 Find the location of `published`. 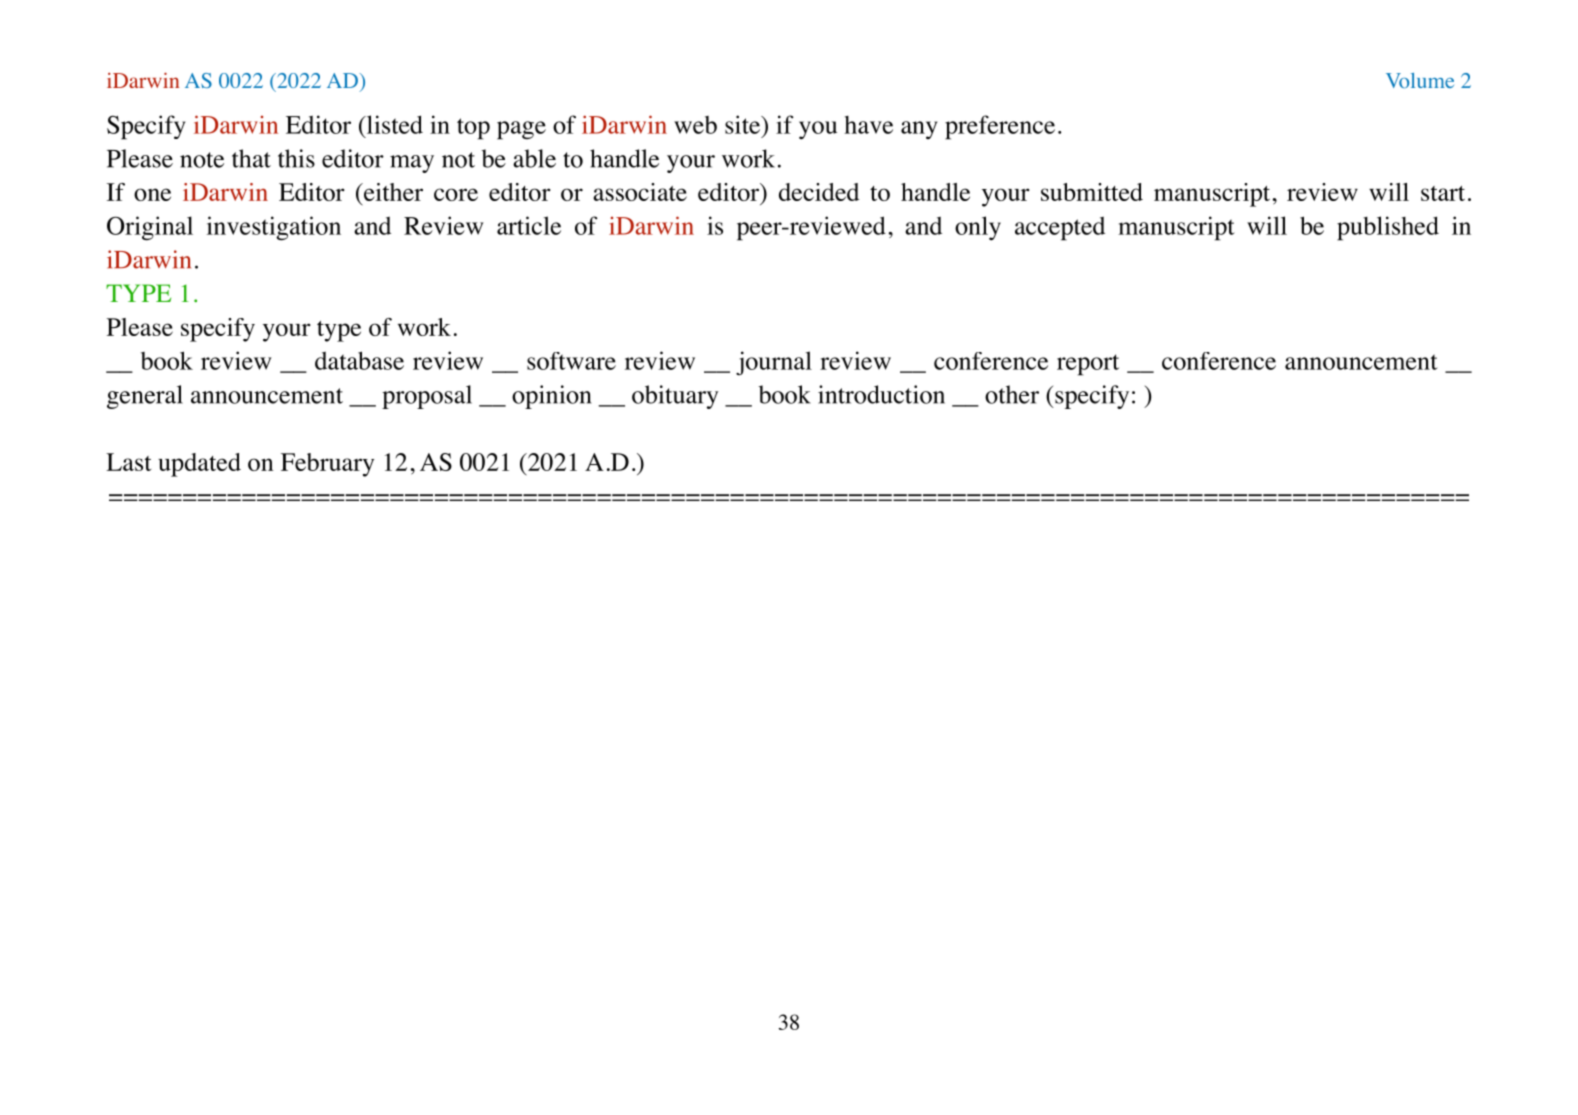

published is located at coordinates (1388, 228).
